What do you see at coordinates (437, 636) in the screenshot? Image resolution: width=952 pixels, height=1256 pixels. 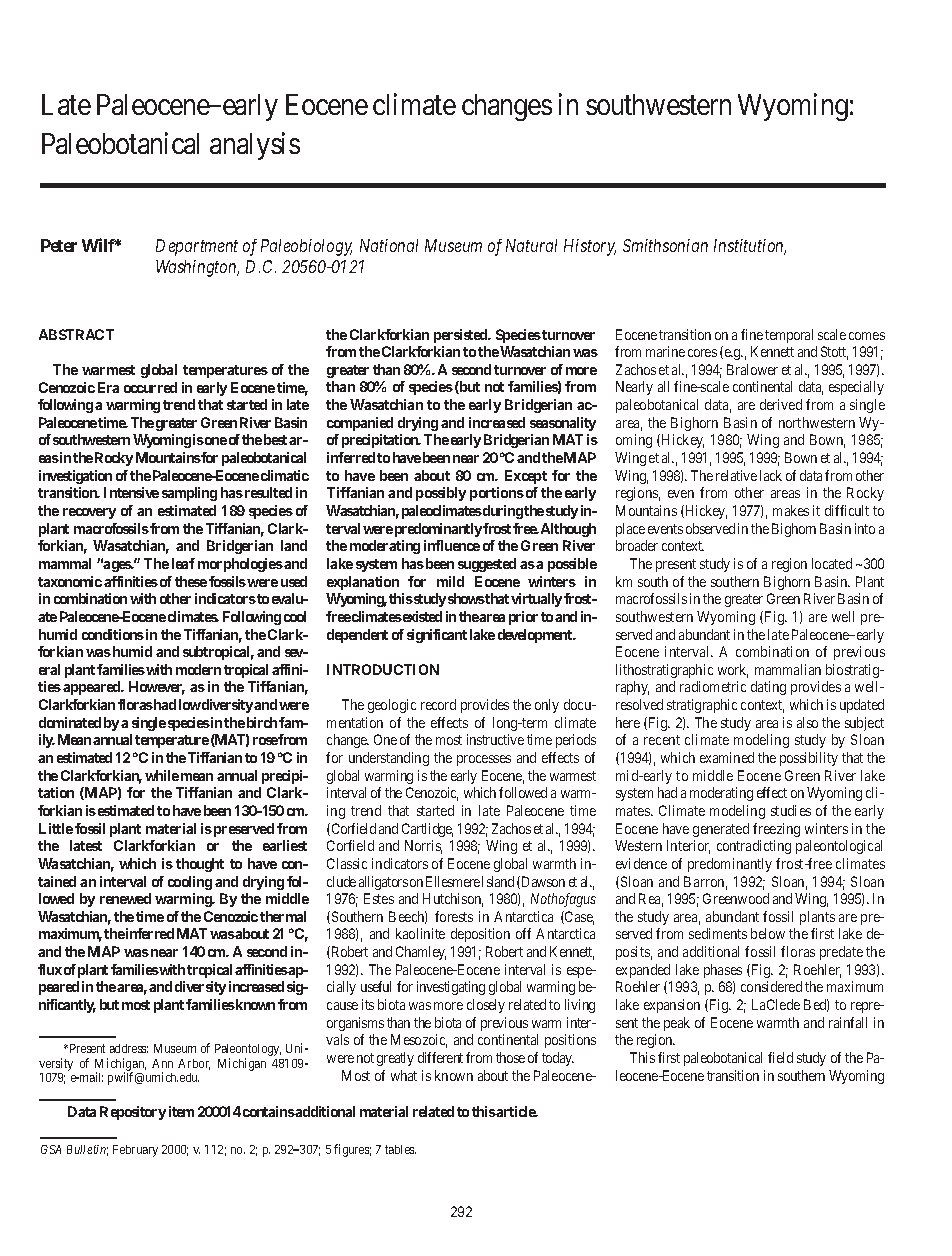 I see `significant` at bounding box center [437, 636].
